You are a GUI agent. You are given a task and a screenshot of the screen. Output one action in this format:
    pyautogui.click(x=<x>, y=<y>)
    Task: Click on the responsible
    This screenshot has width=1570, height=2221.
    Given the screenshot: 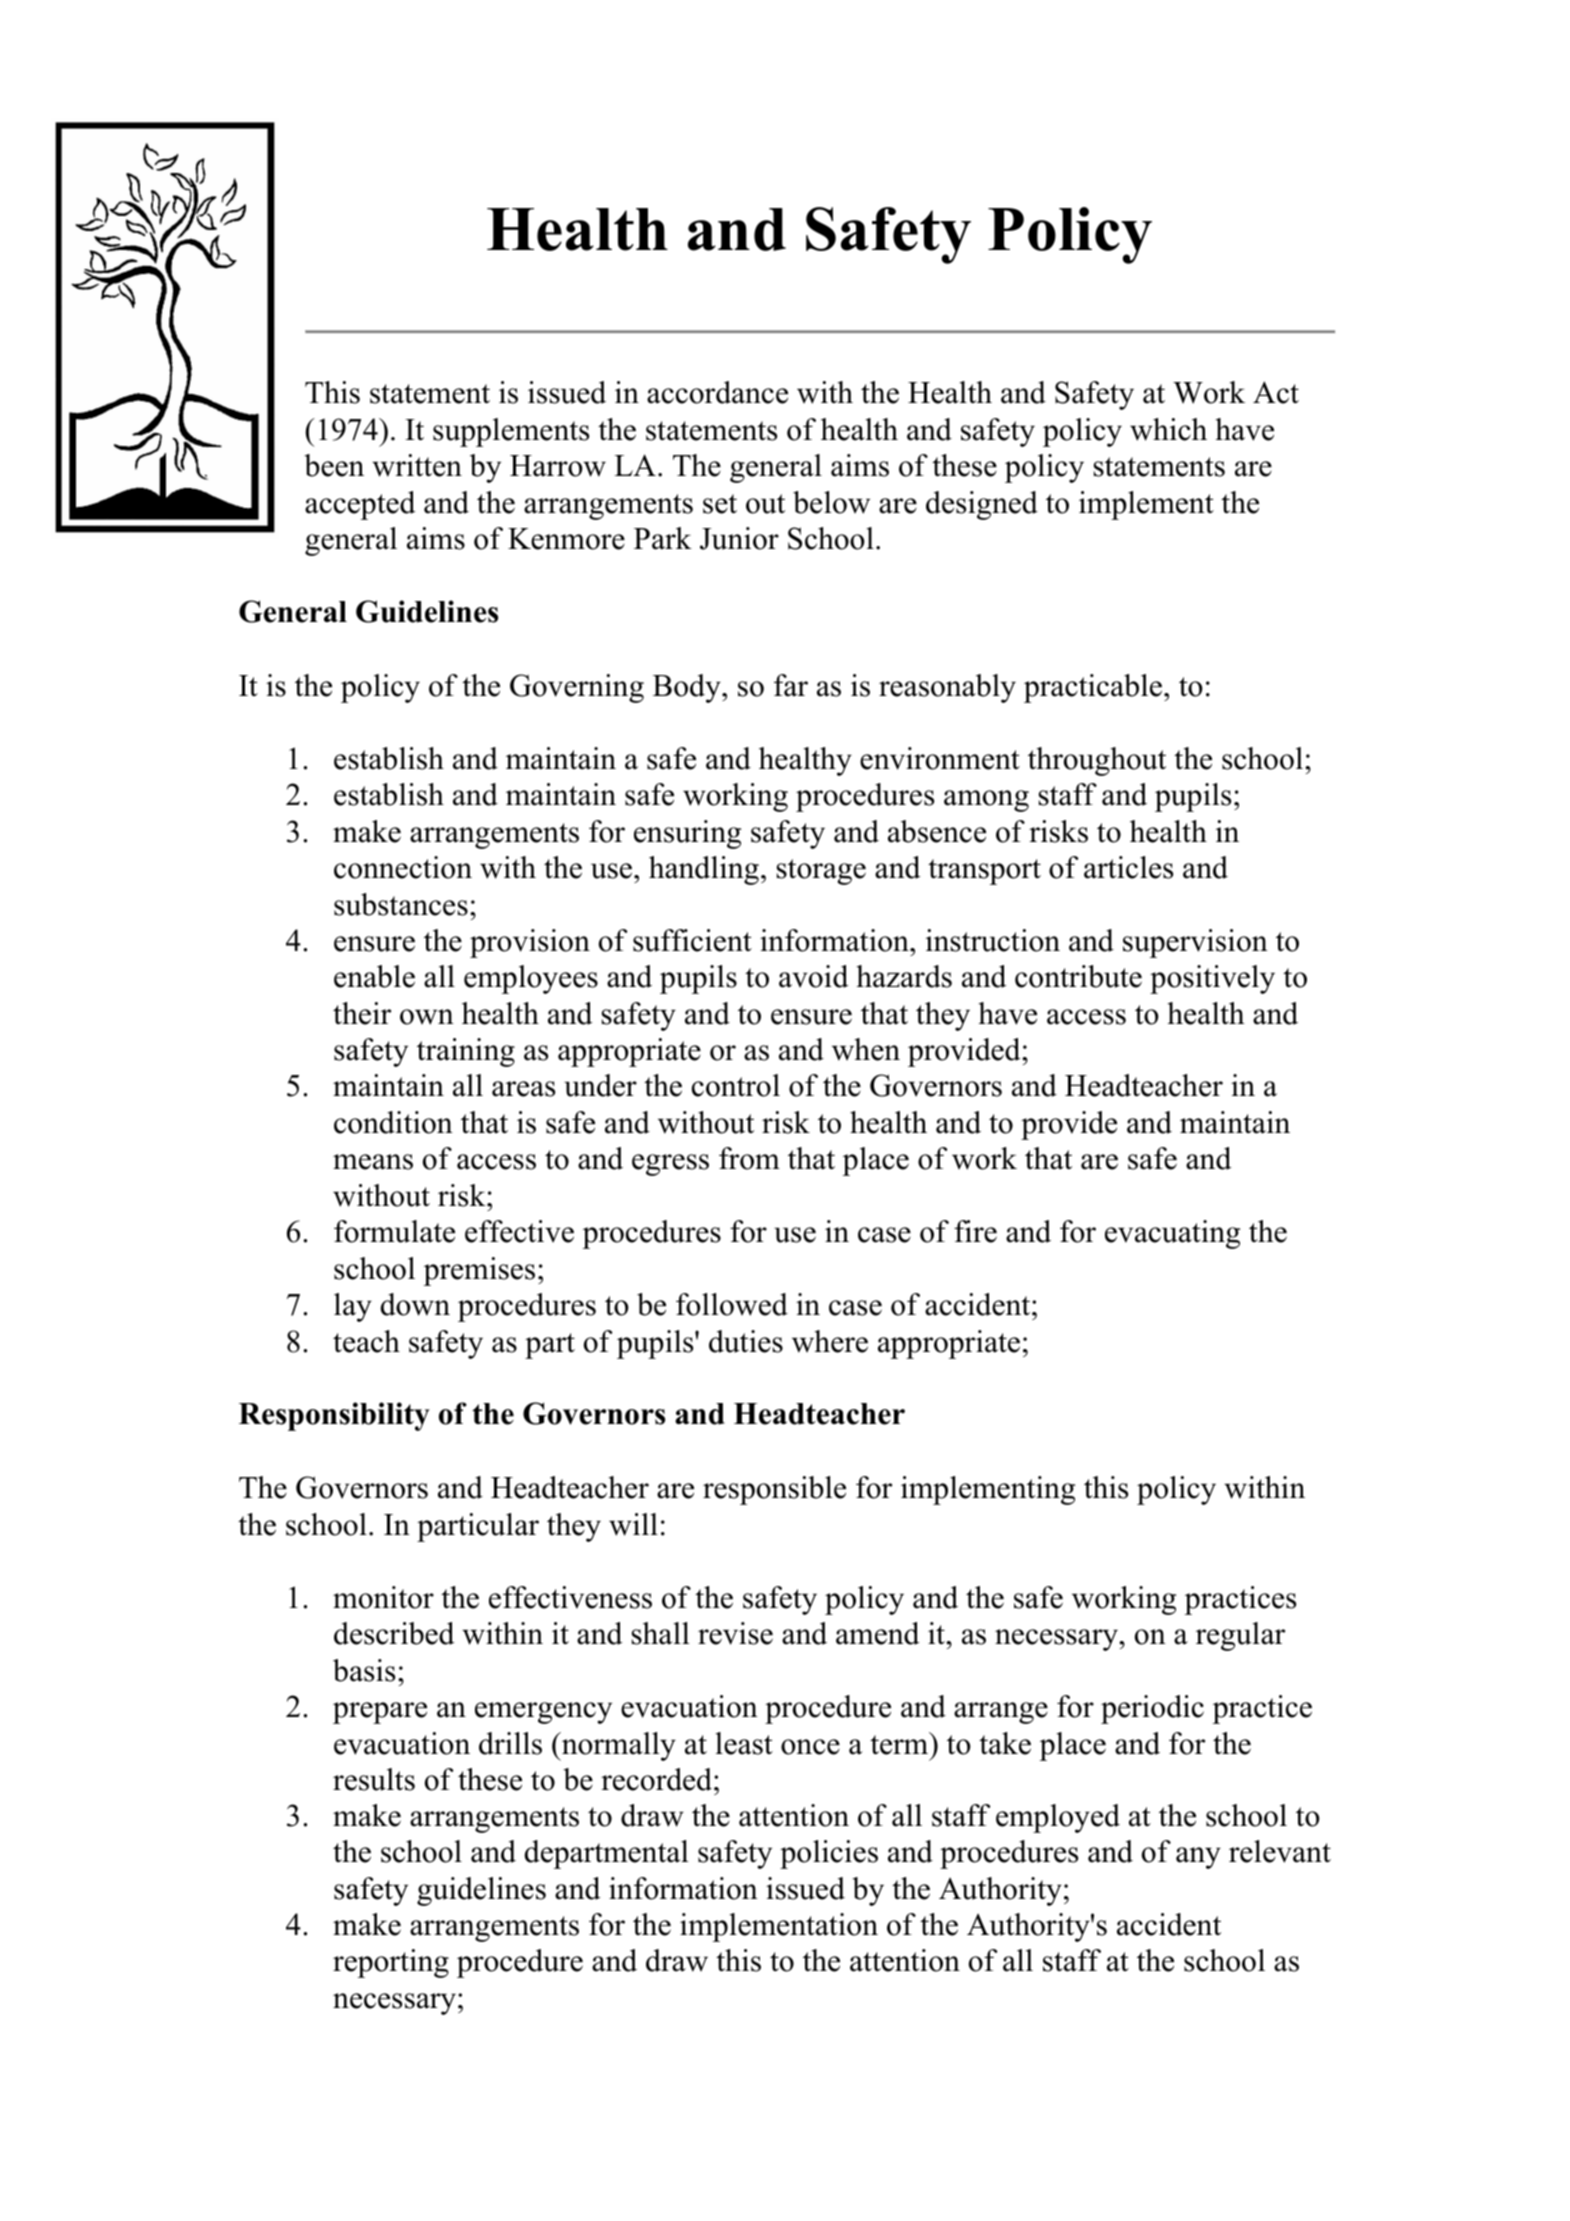 What is the action you would take?
    pyautogui.click(x=774, y=1490)
